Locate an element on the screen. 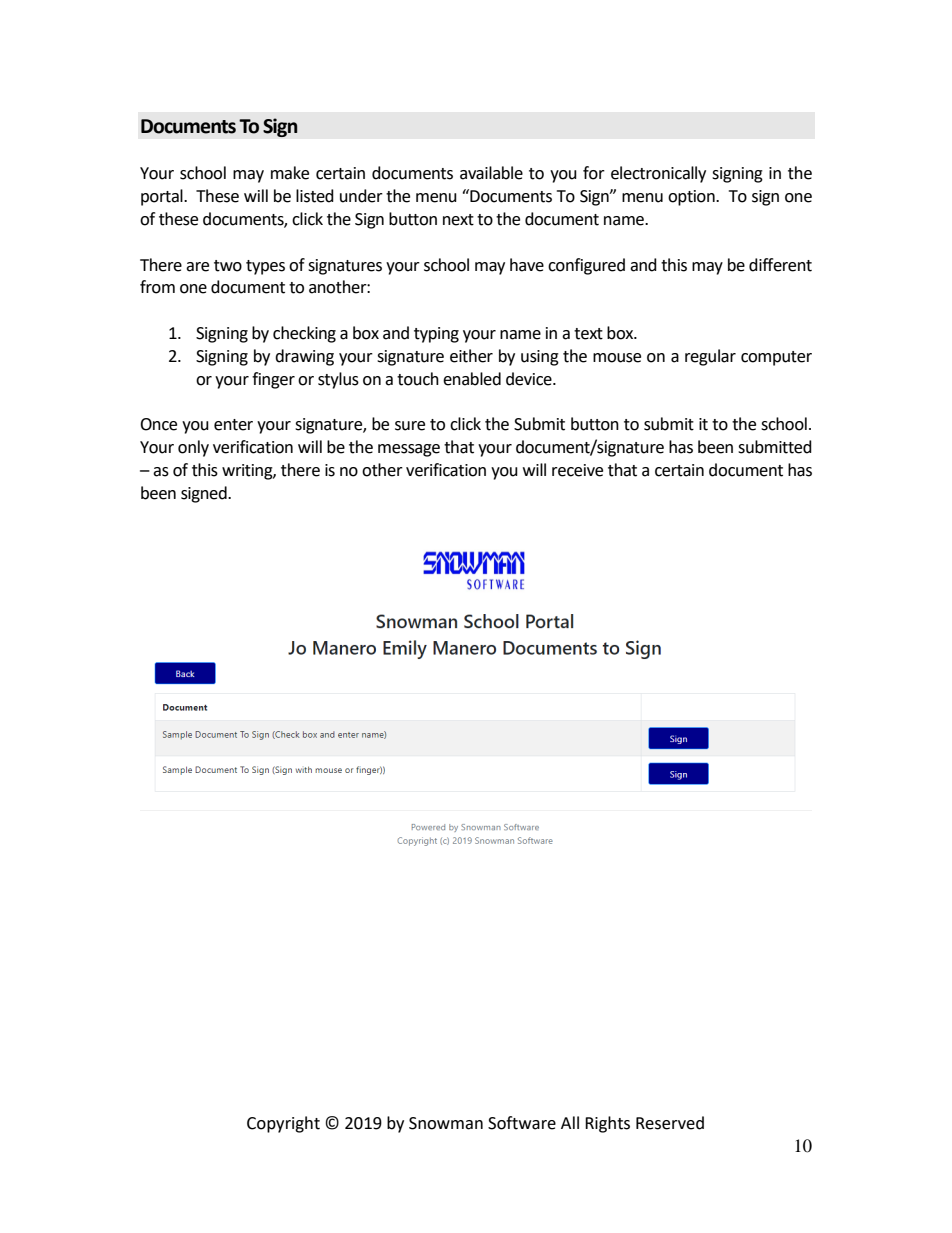 The width and height of the screenshot is (952, 1233). Snowman is located at coordinates (446, 1123).
